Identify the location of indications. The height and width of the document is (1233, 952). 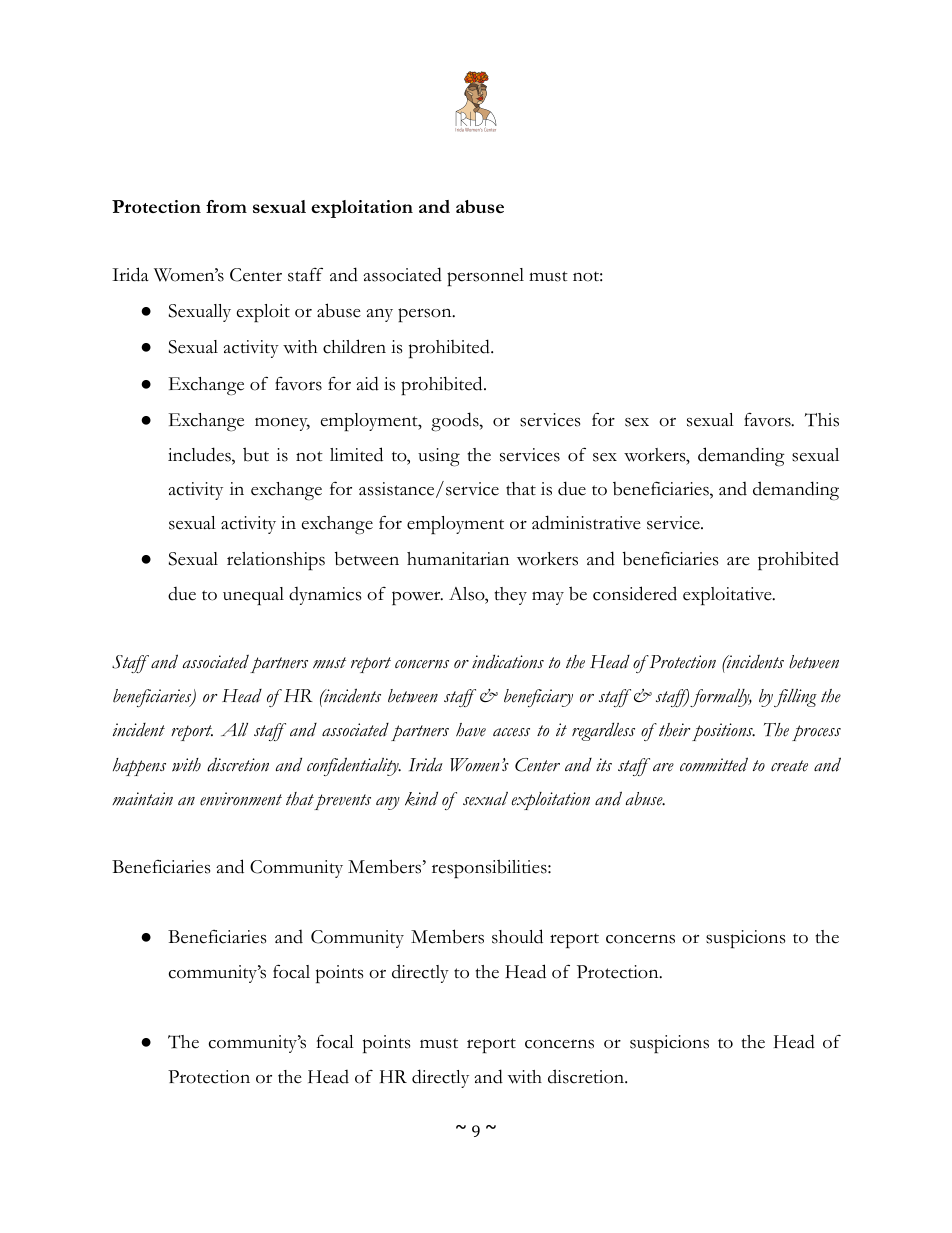
(508, 662).
